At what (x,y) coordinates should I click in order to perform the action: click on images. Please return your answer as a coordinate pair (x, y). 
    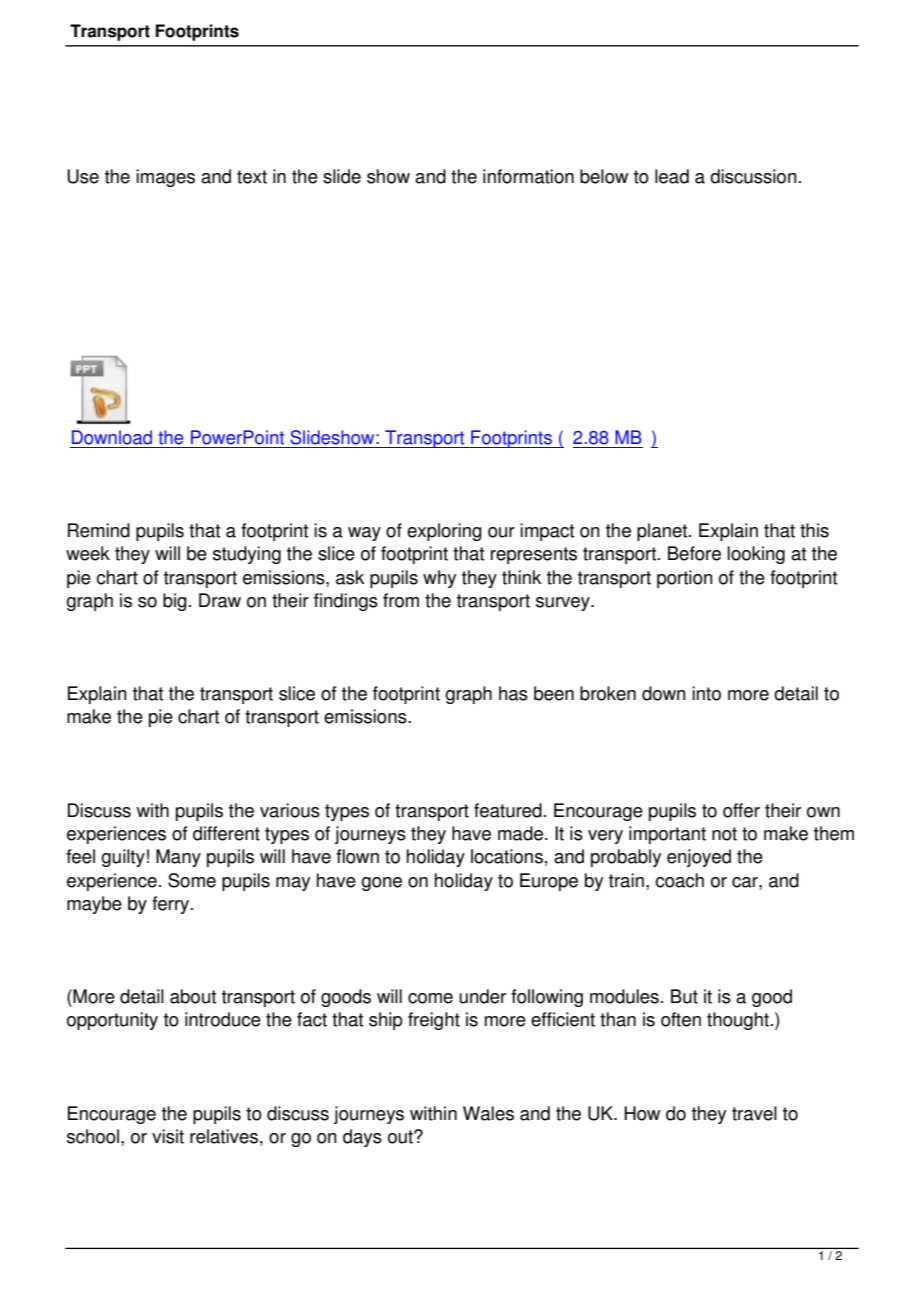
    Looking at the image, I should click on (165, 178).
